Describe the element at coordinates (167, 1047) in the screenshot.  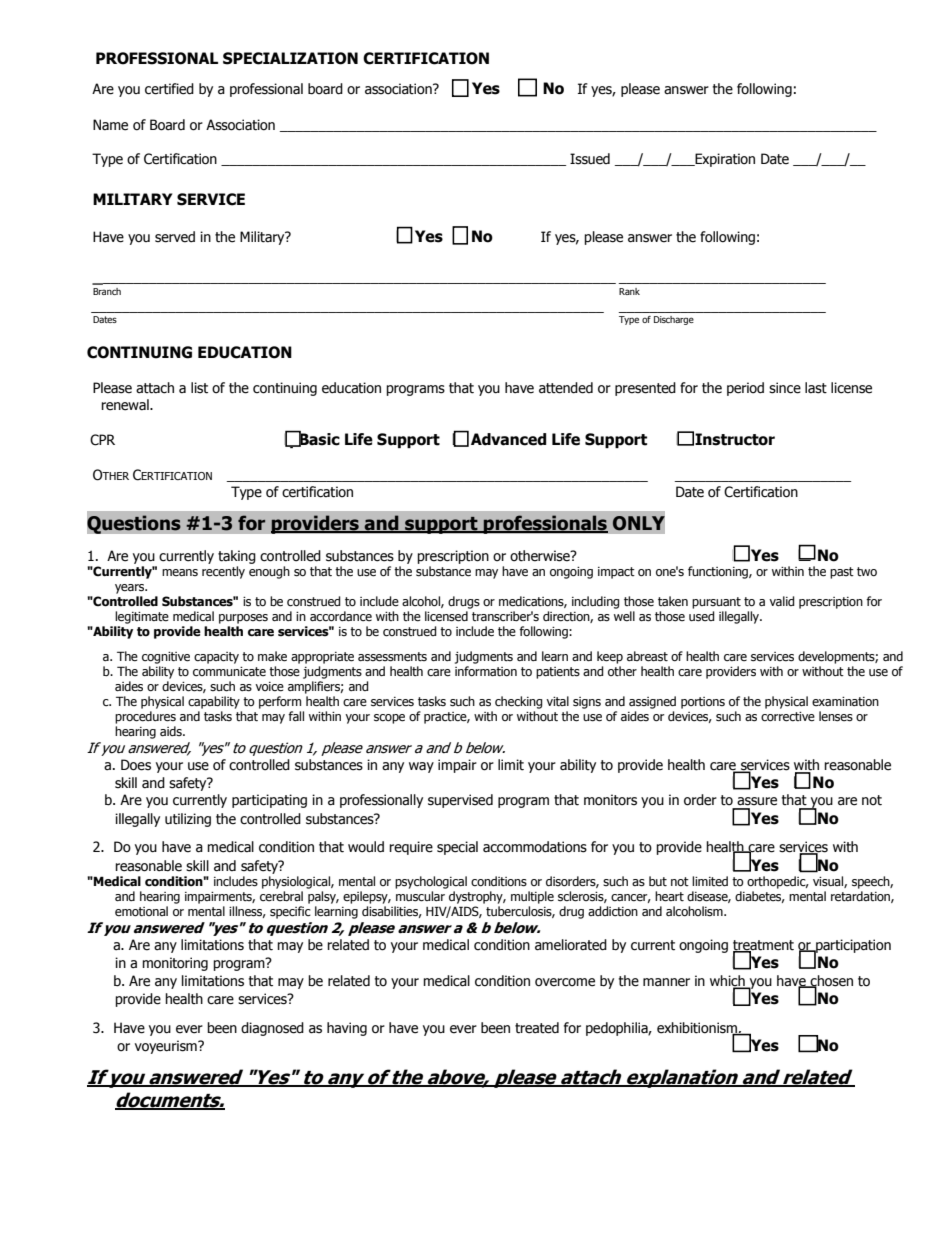
I see `voyeurism` at that location.
